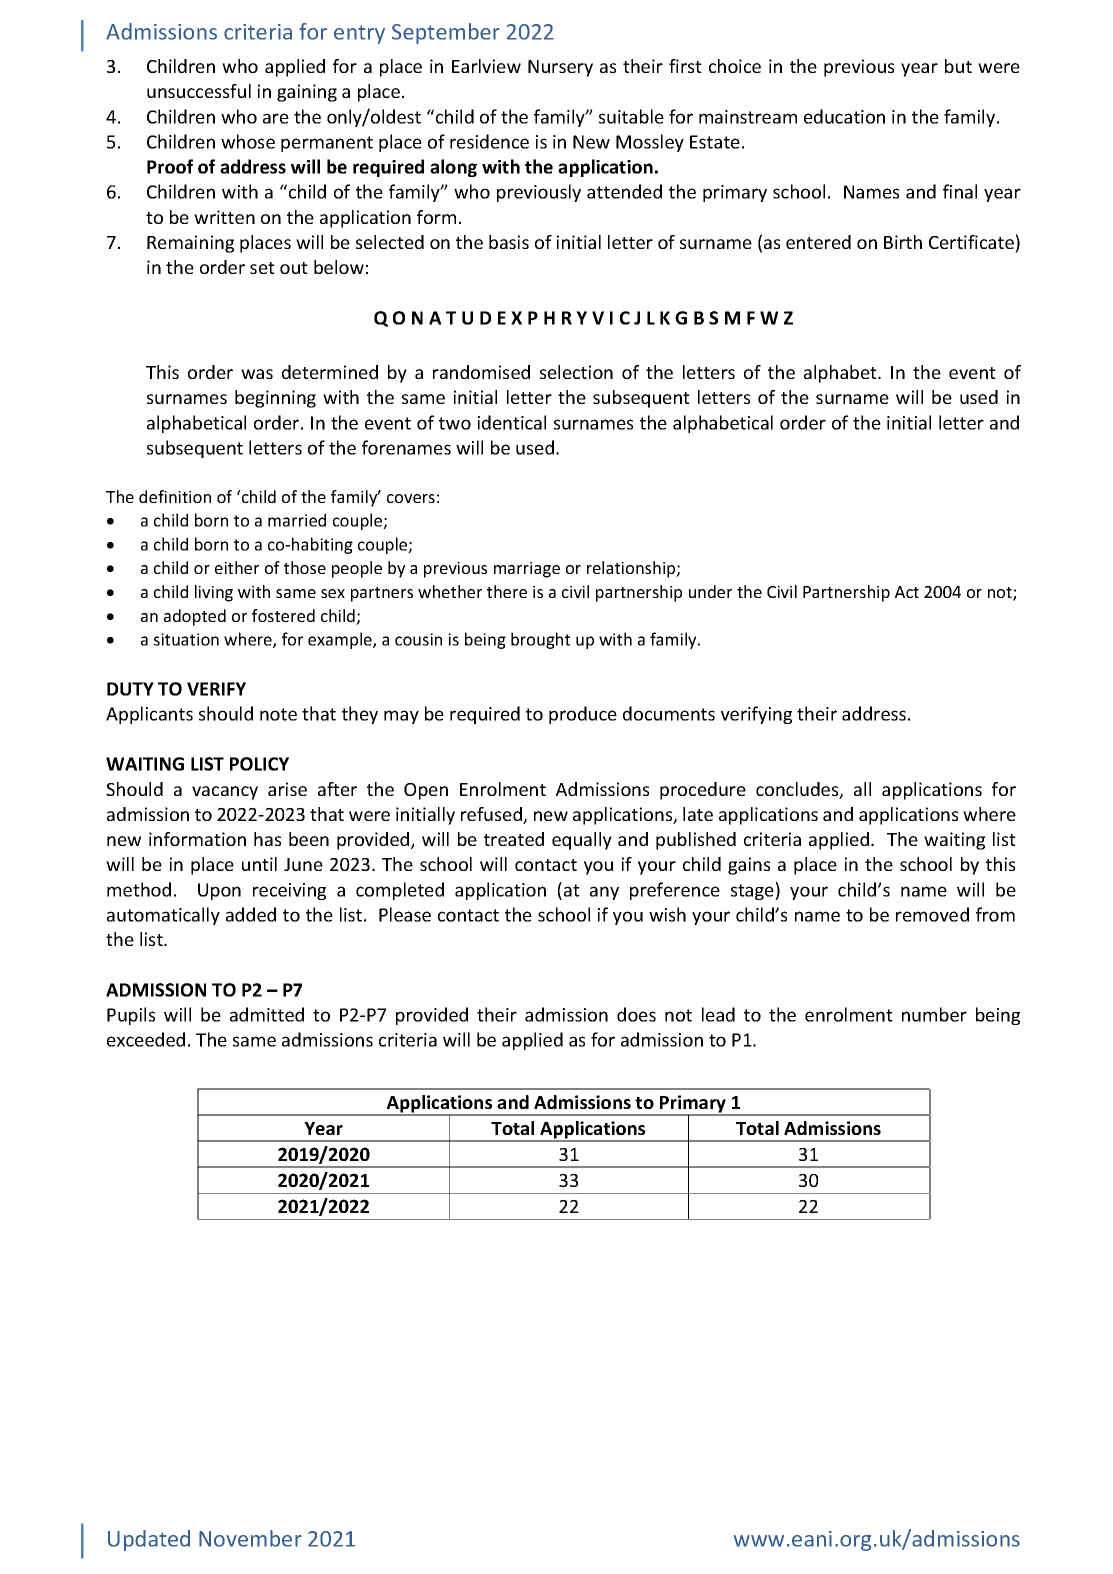 The width and height of the image is (1113, 1574). I want to click on education, so click(844, 116).
